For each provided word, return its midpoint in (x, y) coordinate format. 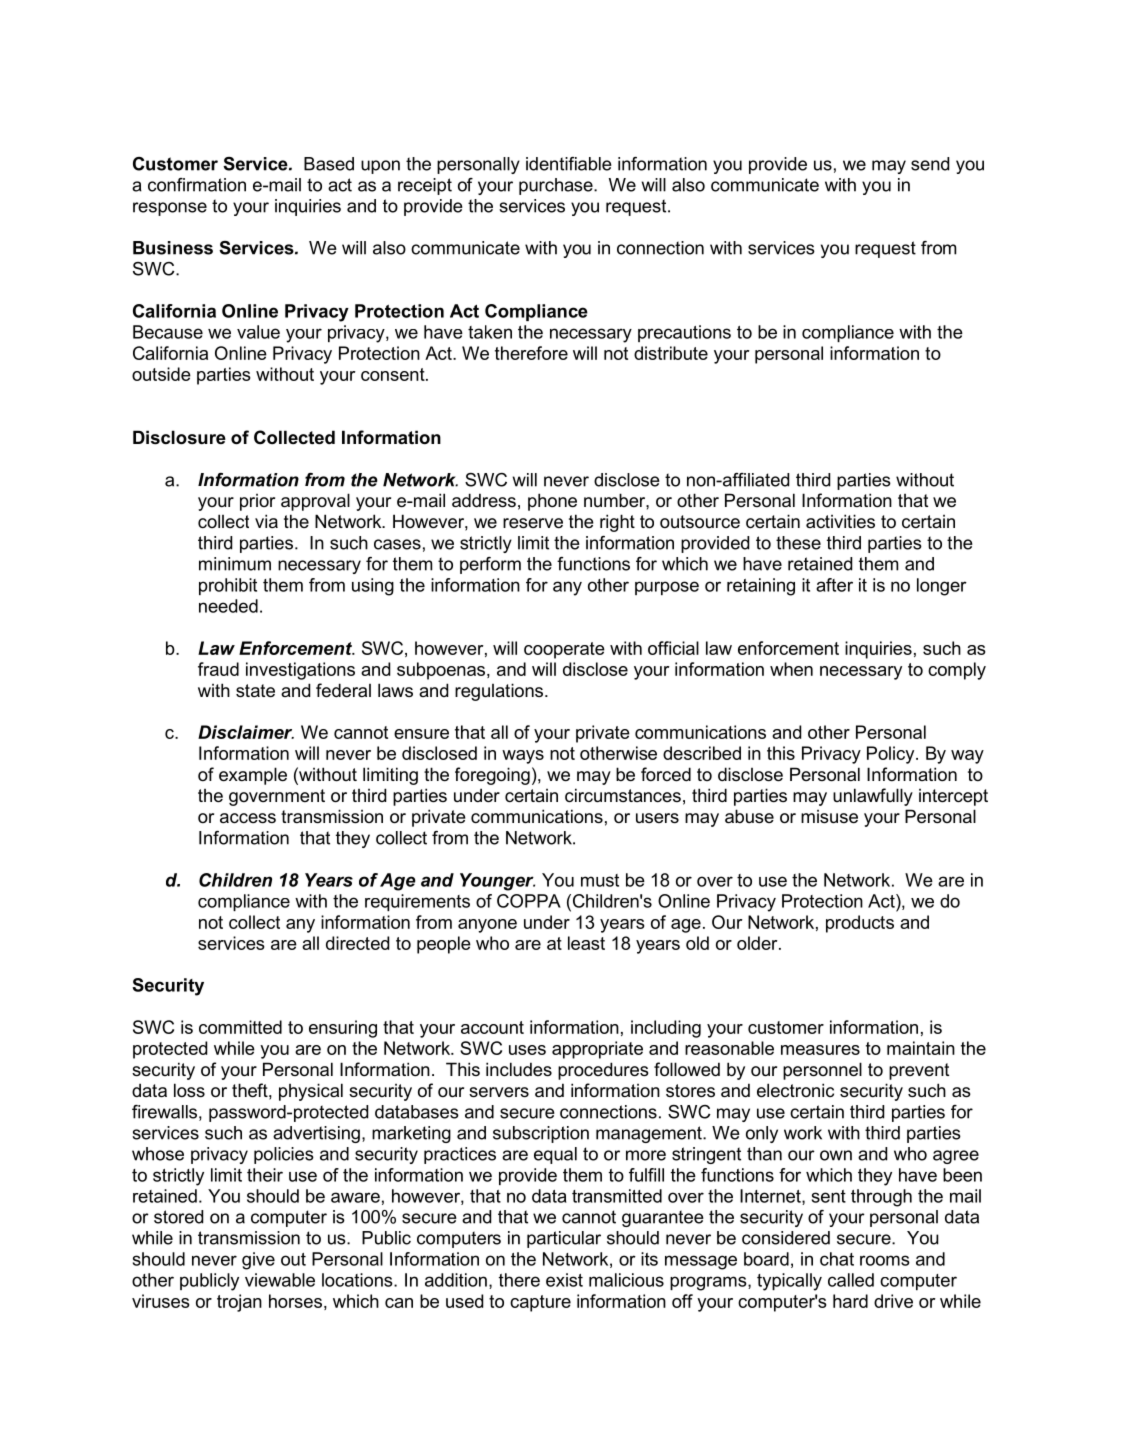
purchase (557, 186)
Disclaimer (246, 732)
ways (523, 757)
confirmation (197, 185)
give (258, 1261)
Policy (892, 755)
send (930, 164)
